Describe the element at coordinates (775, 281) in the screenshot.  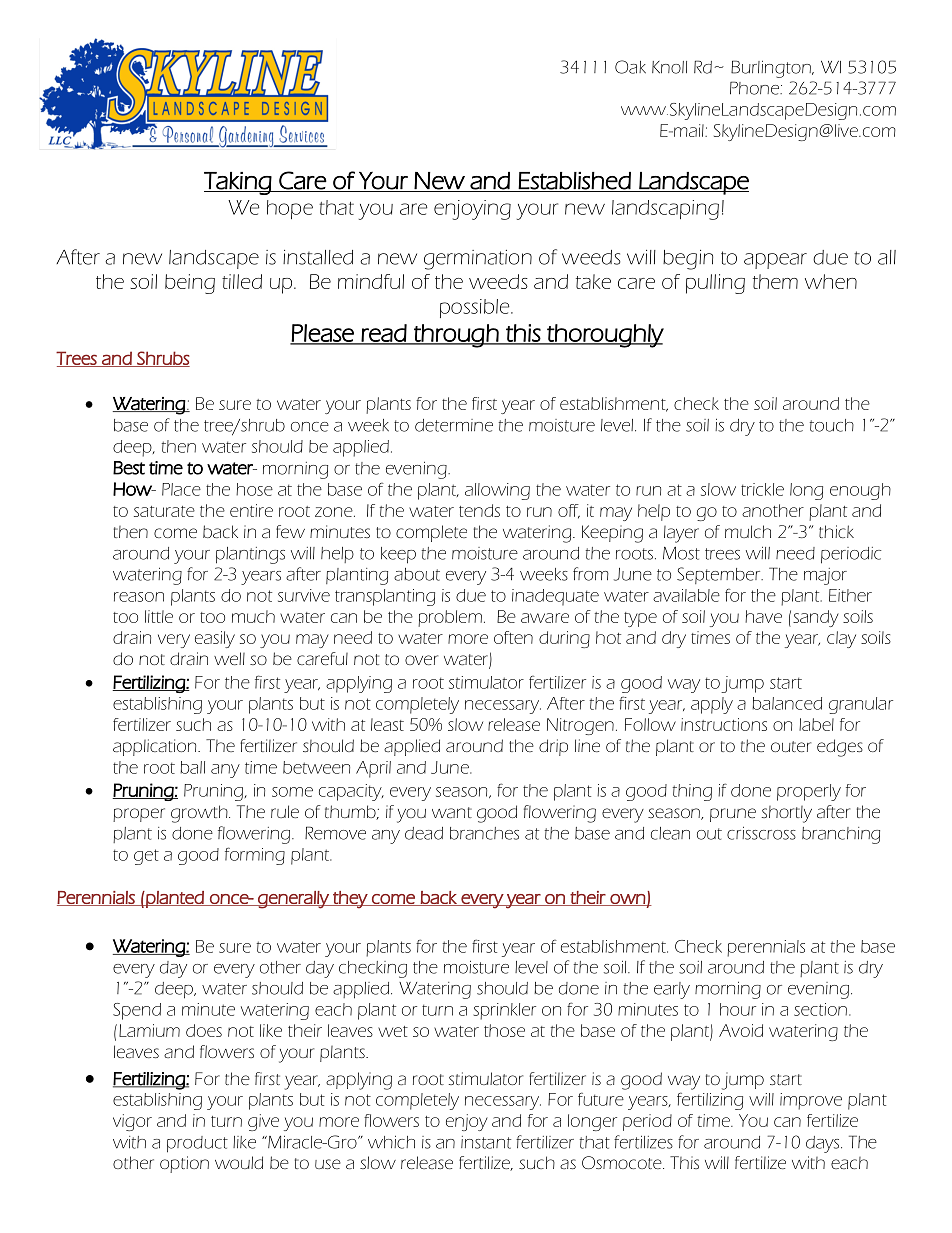
I see `them` at that location.
